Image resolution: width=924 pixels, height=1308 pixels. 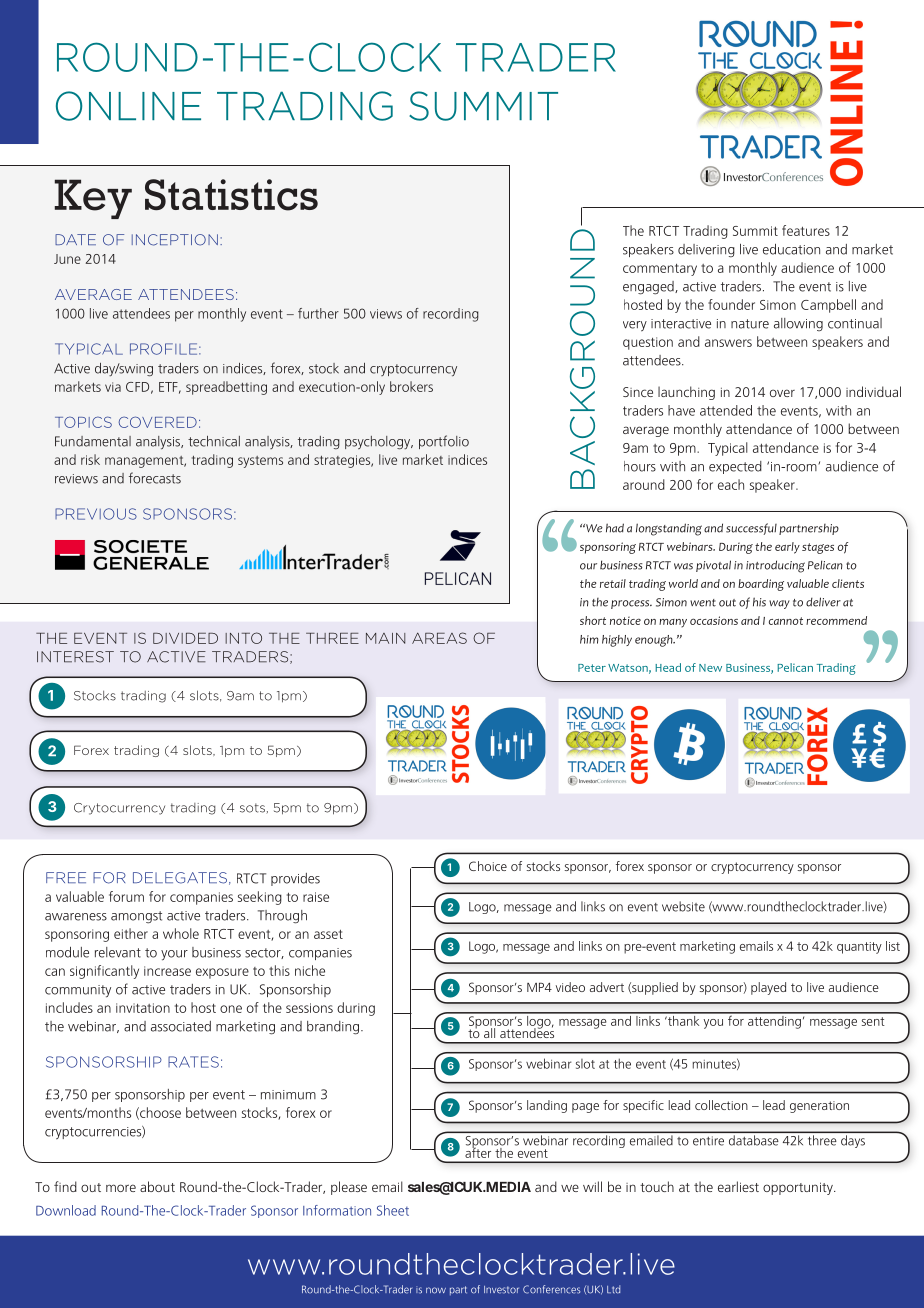 What do you see at coordinates (157, 1186) in the image?
I see `about` at bounding box center [157, 1186].
